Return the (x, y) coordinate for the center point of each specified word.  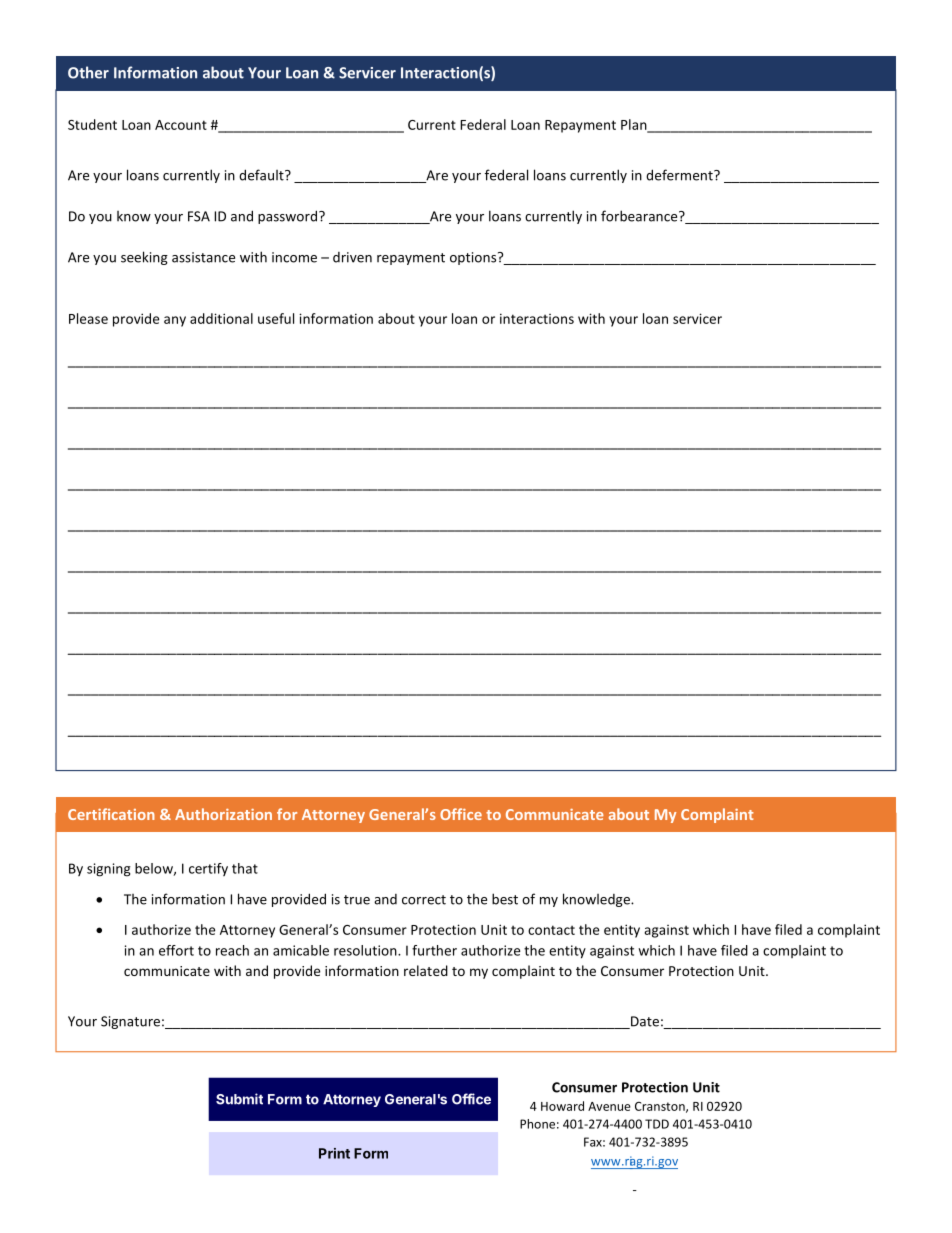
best (505, 899)
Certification (111, 814)
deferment (680, 175)
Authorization (223, 814)
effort (176, 950)
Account (181, 125)
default (262, 175)
